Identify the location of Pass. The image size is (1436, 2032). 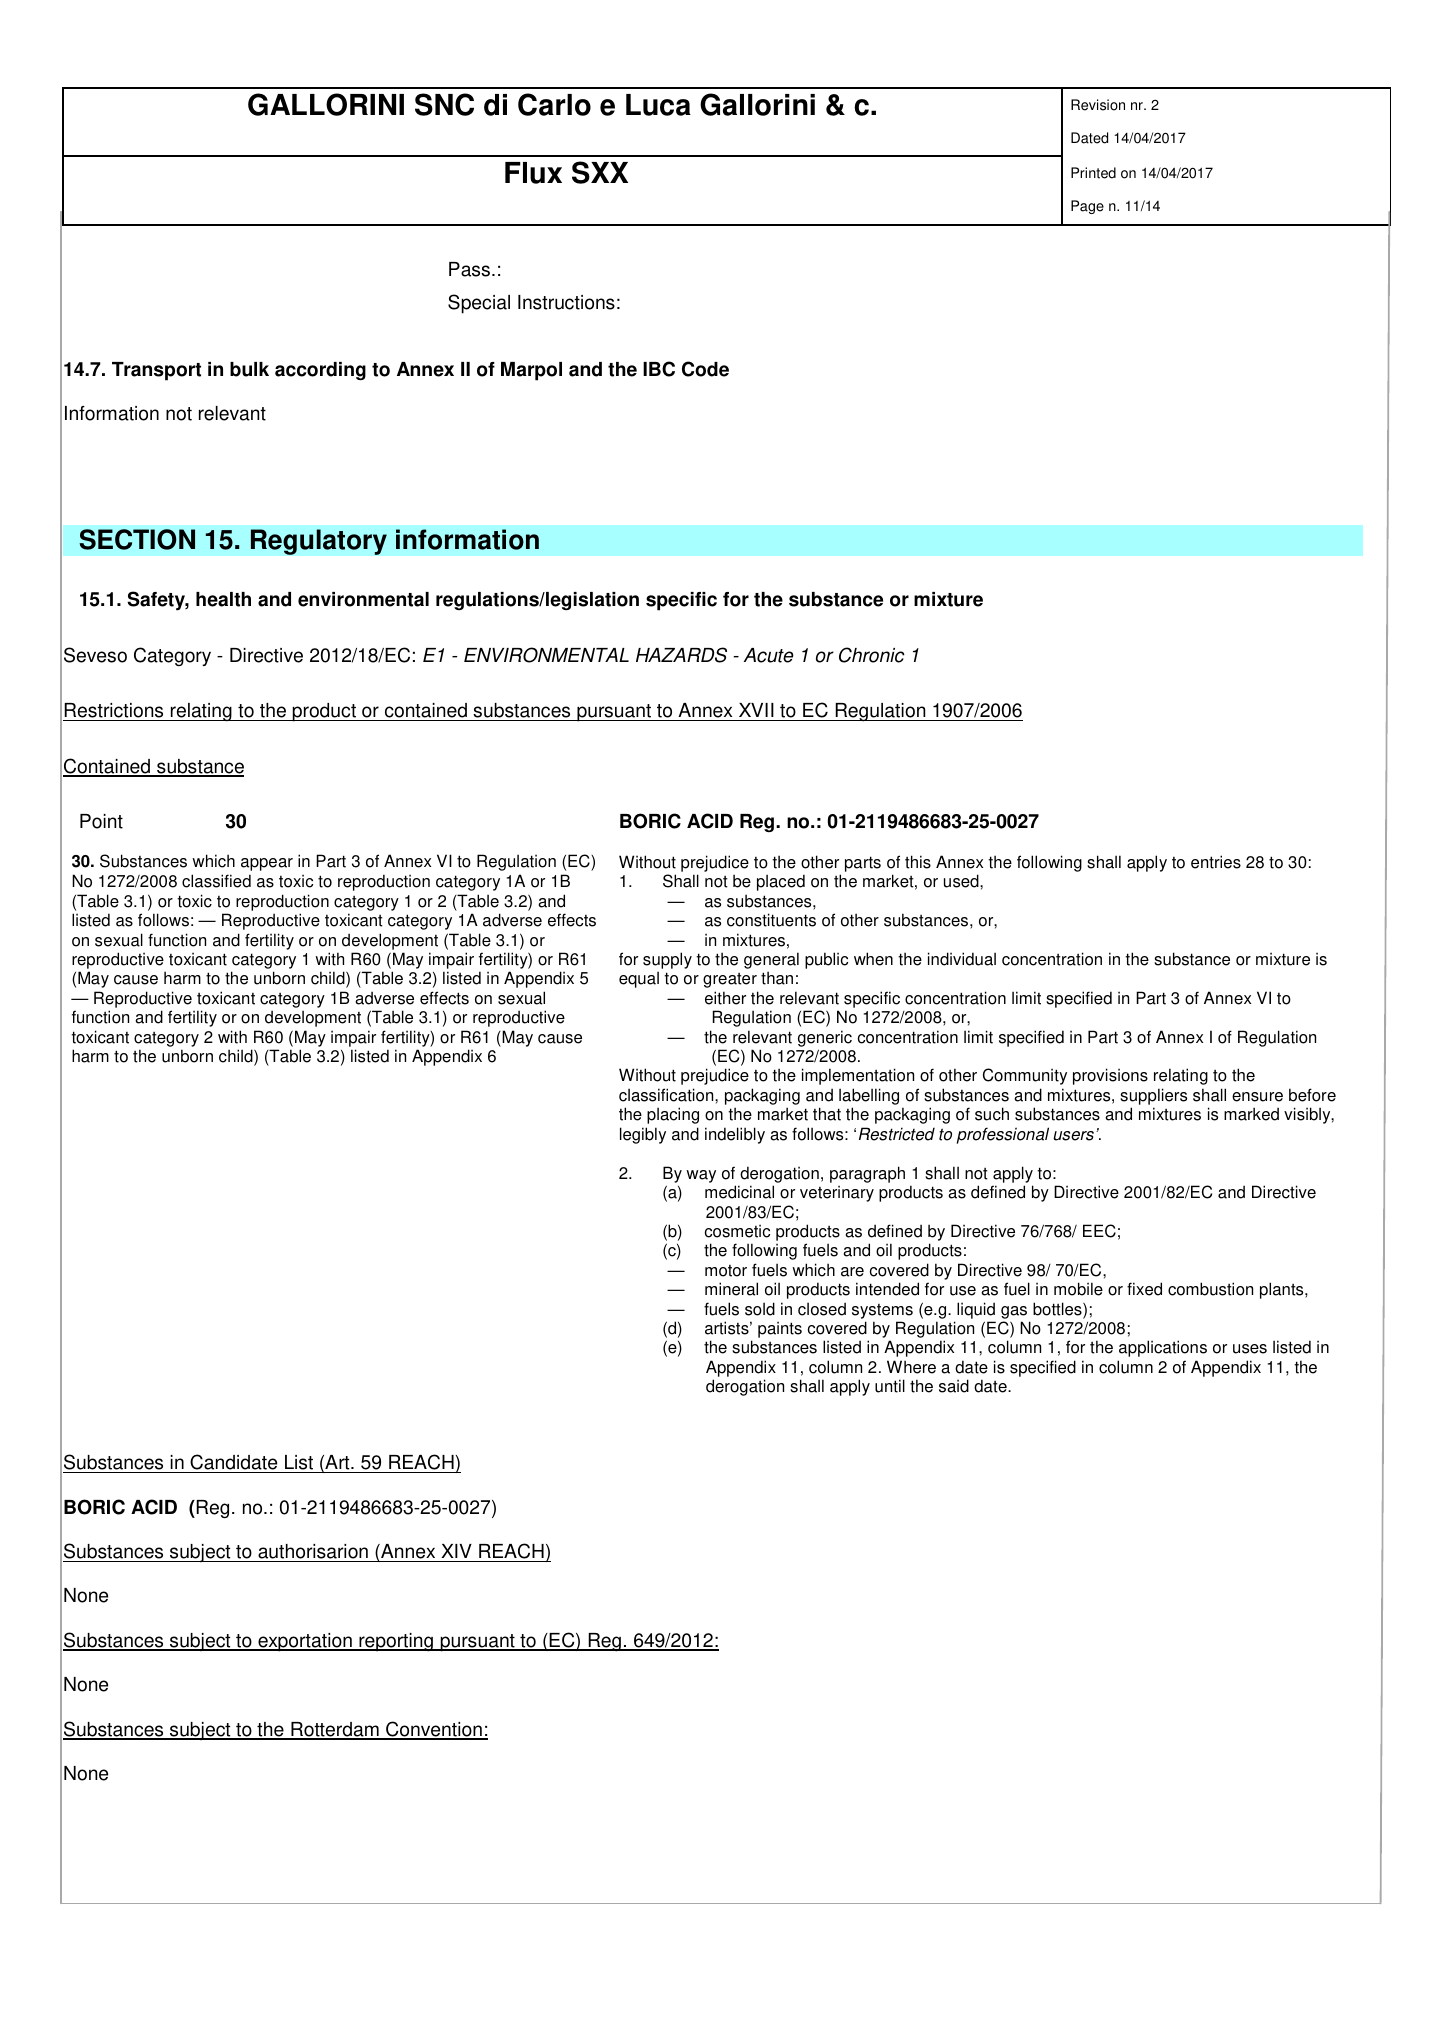
(469, 269).
